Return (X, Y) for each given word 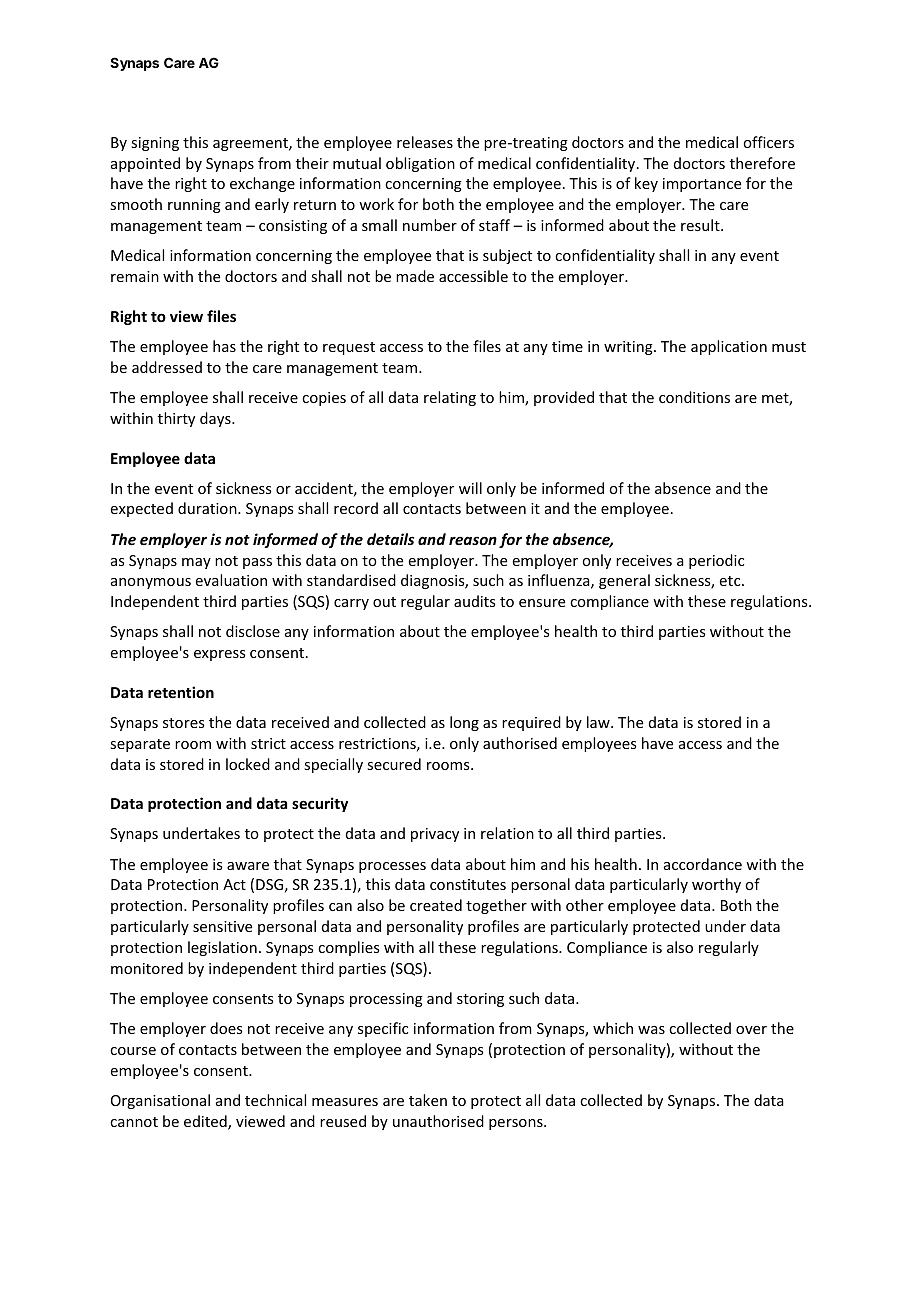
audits (474, 601)
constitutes (468, 884)
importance (702, 185)
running (194, 206)
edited (206, 1122)
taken (428, 1100)
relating (450, 398)
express (219, 655)
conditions (694, 397)
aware (248, 866)
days (216, 419)
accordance (703, 864)
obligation (420, 164)
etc (731, 581)
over (751, 1030)
